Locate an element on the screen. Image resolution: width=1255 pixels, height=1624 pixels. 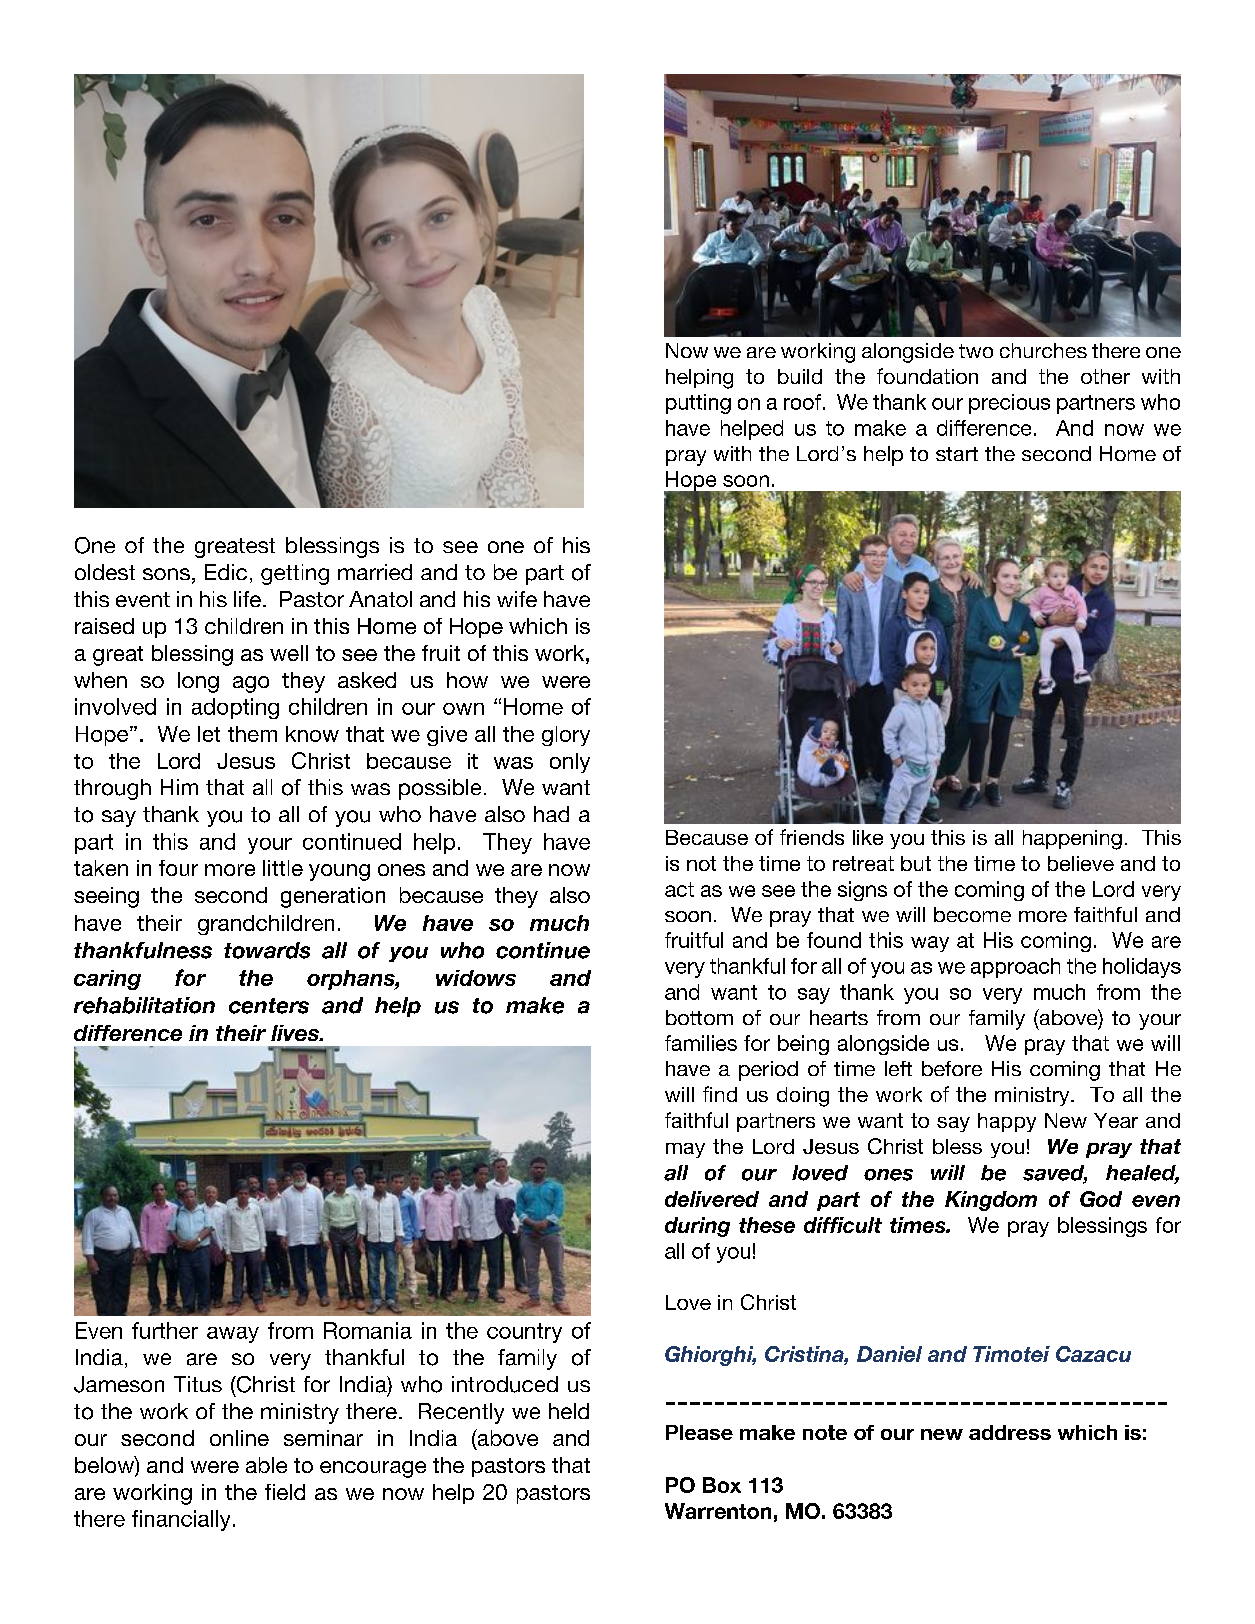
precious is located at coordinates (1009, 404).
